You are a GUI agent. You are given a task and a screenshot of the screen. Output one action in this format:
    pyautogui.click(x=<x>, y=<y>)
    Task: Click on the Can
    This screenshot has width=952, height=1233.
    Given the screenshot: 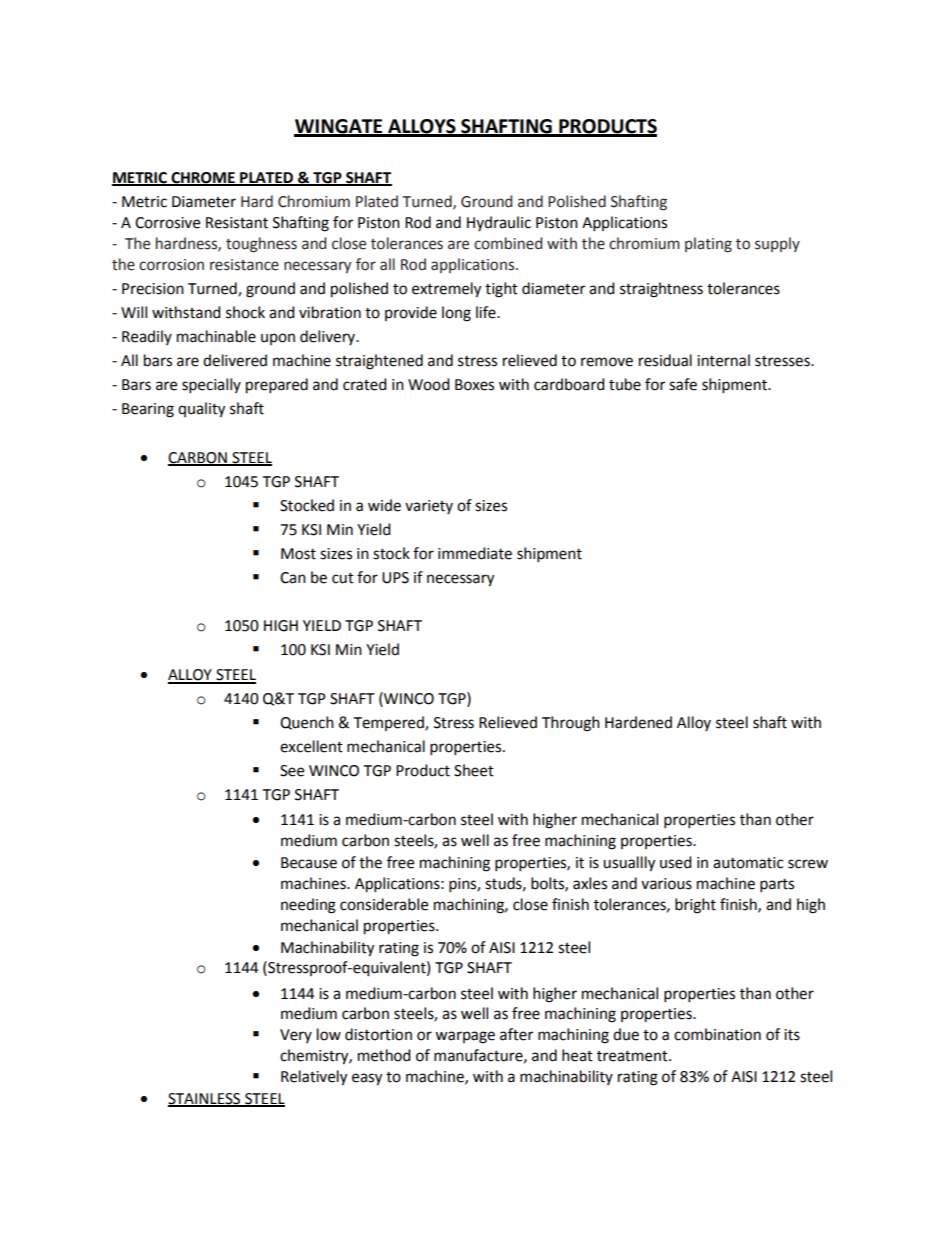 What is the action you would take?
    pyautogui.click(x=293, y=578)
